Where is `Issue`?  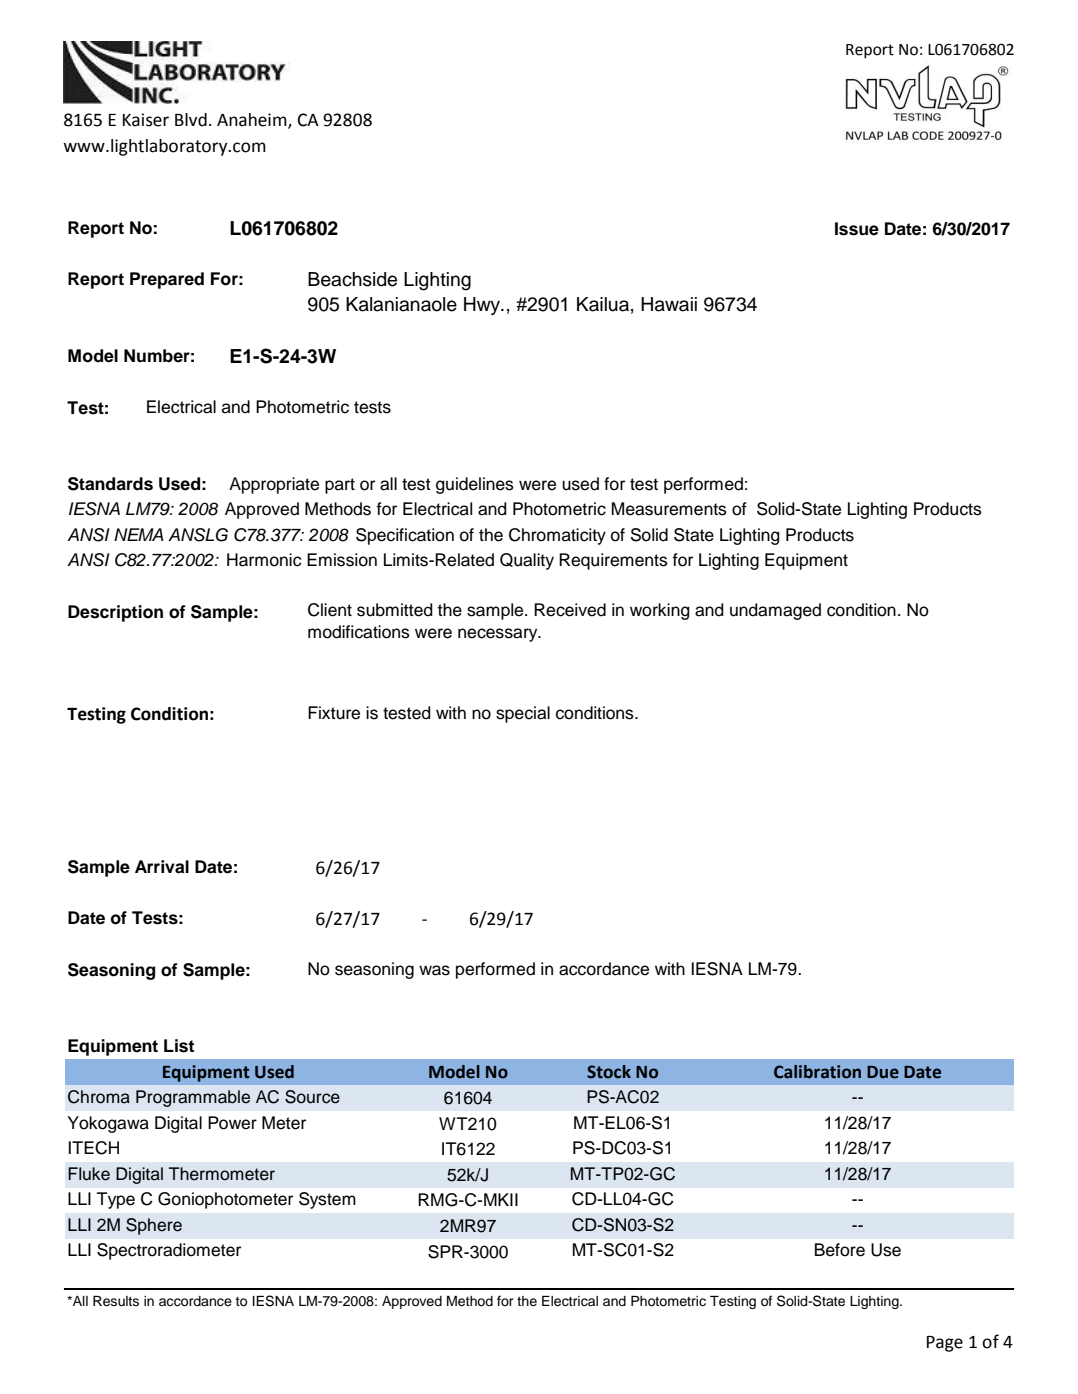
Issue is located at coordinates (857, 229).
